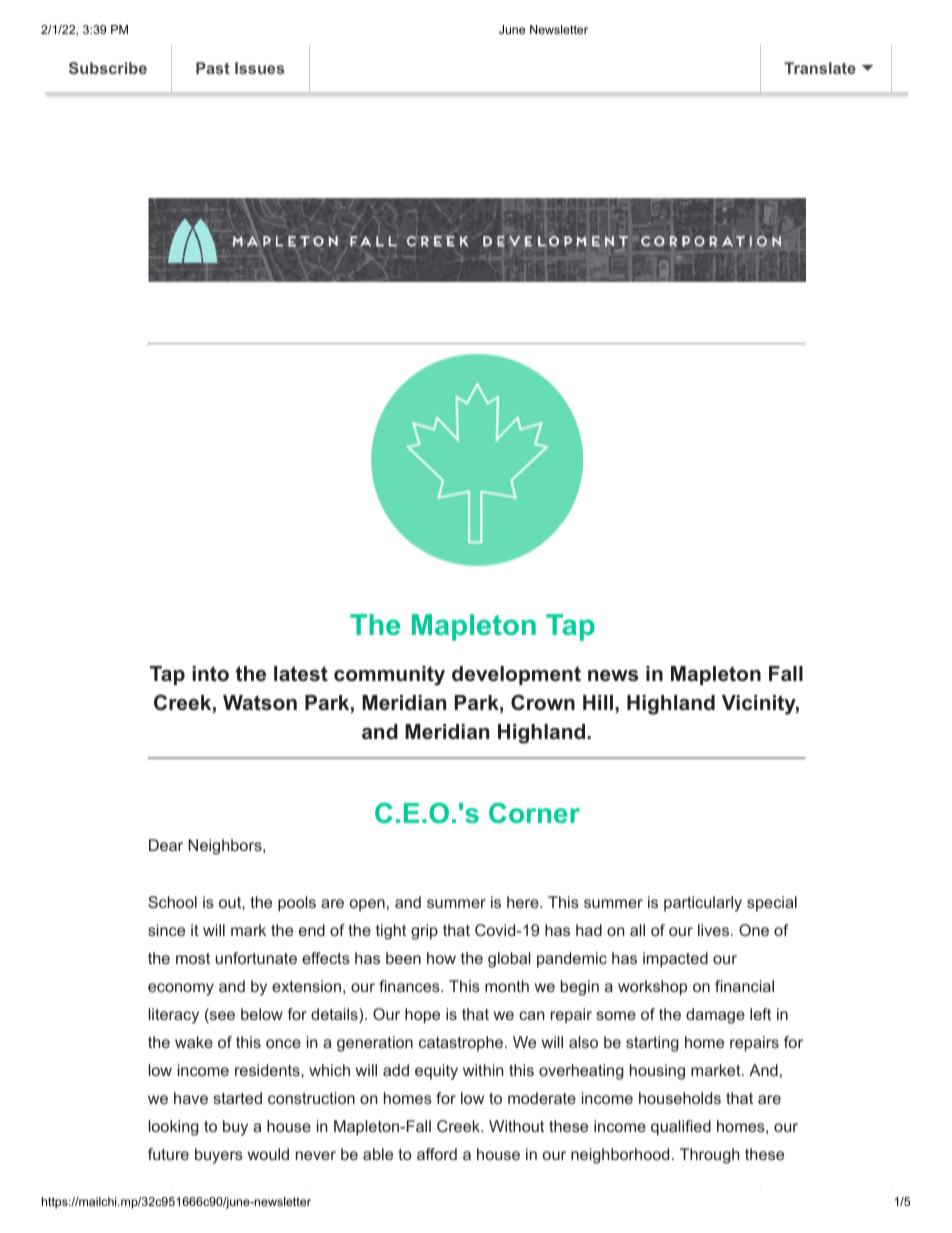 Image resolution: width=952 pixels, height=1233 pixels. Describe the element at coordinates (703, 904) in the document. I see `particularly` at that location.
